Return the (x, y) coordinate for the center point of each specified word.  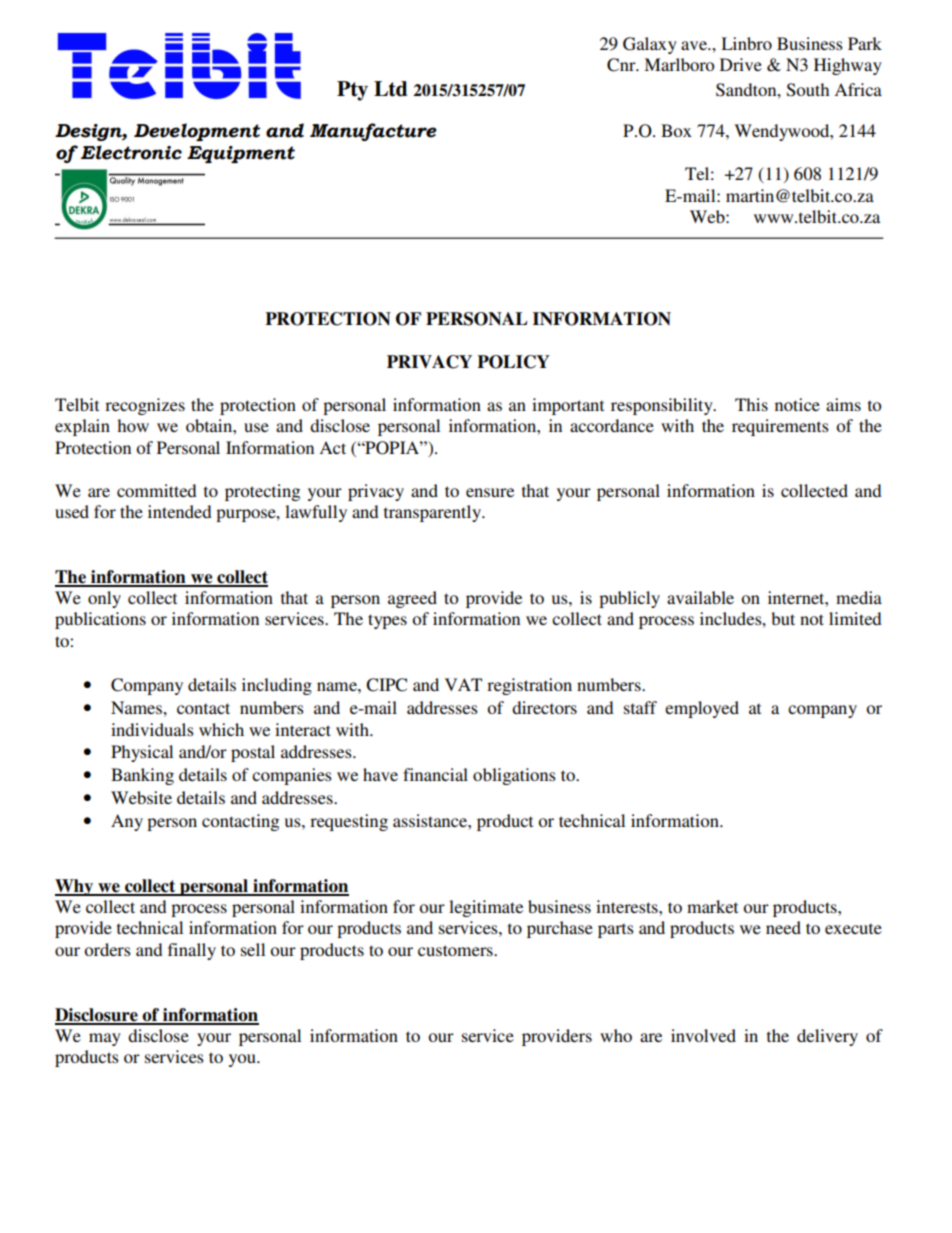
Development (197, 132)
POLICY (513, 362)
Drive (741, 64)
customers (456, 950)
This (751, 404)
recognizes (145, 406)
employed (702, 709)
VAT (463, 684)
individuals (152, 729)
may (105, 1039)
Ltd (391, 89)
